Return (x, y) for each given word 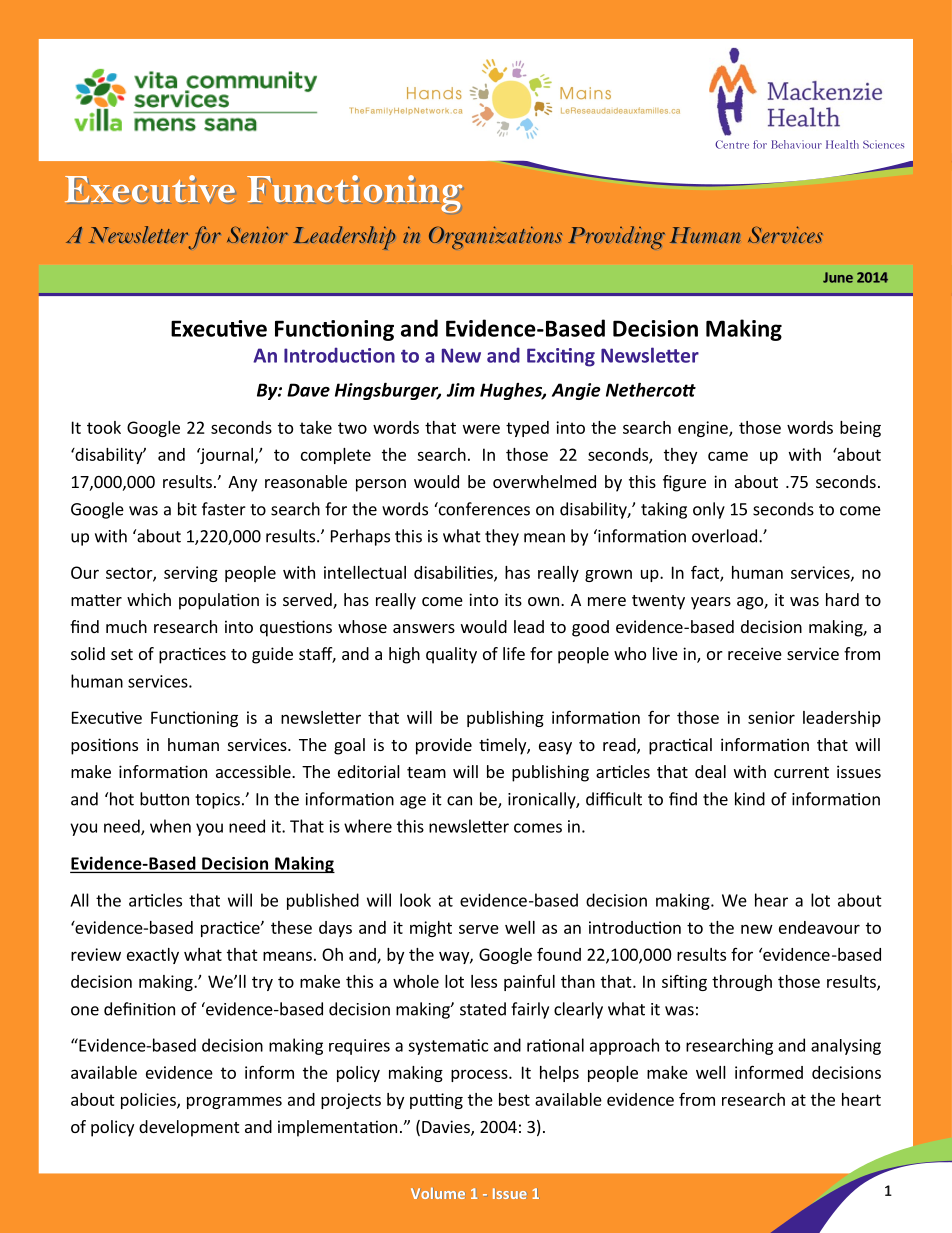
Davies (447, 1128)
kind (750, 799)
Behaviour (796, 144)
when (170, 826)
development (189, 1128)
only (709, 510)
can (459, 801)
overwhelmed (544, 481)
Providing (616, 237)
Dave (308, 390)
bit (187, 509)
